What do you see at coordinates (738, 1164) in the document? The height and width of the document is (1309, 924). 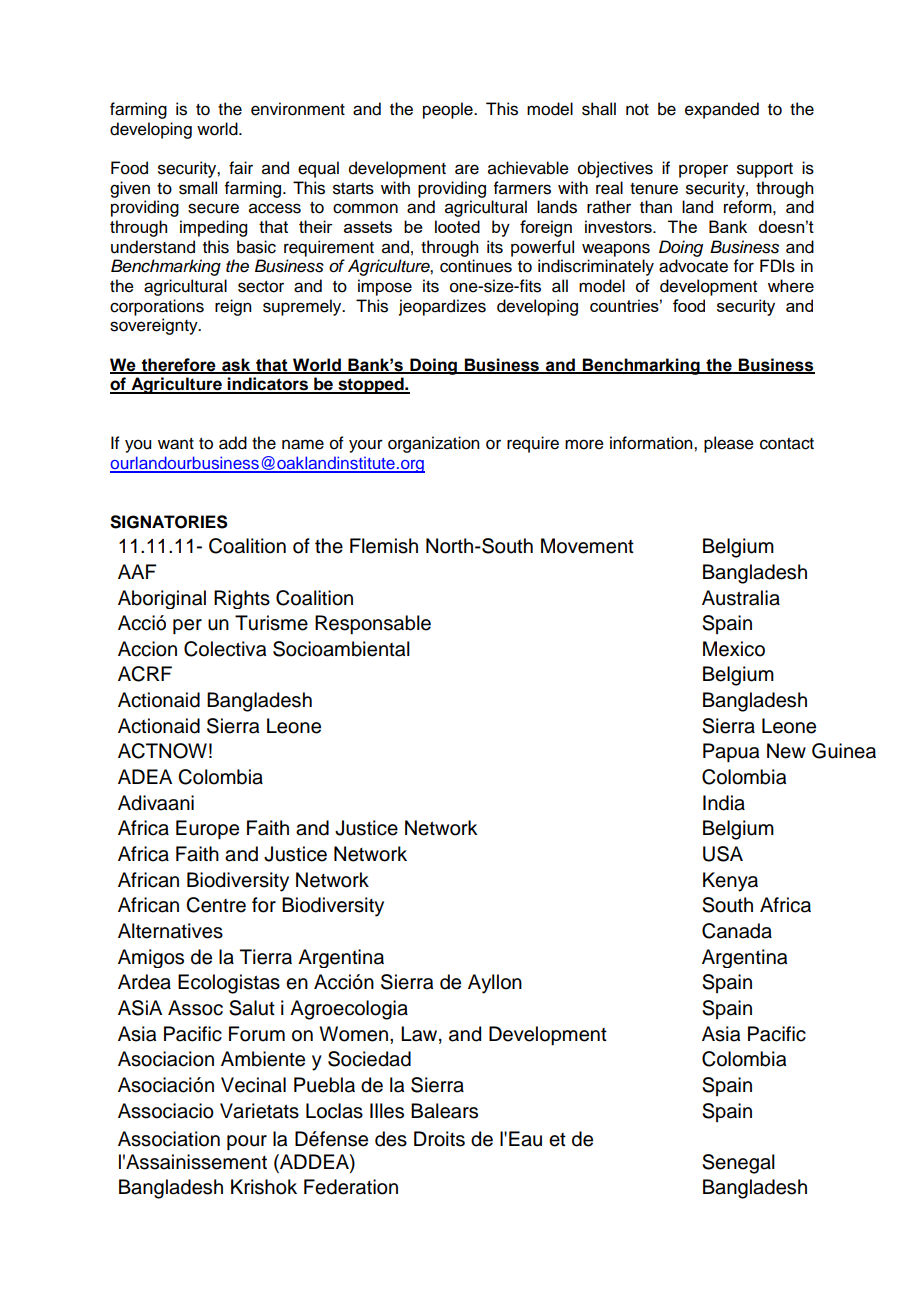 I see `Senegal` at bounding box center [738, 1164].
